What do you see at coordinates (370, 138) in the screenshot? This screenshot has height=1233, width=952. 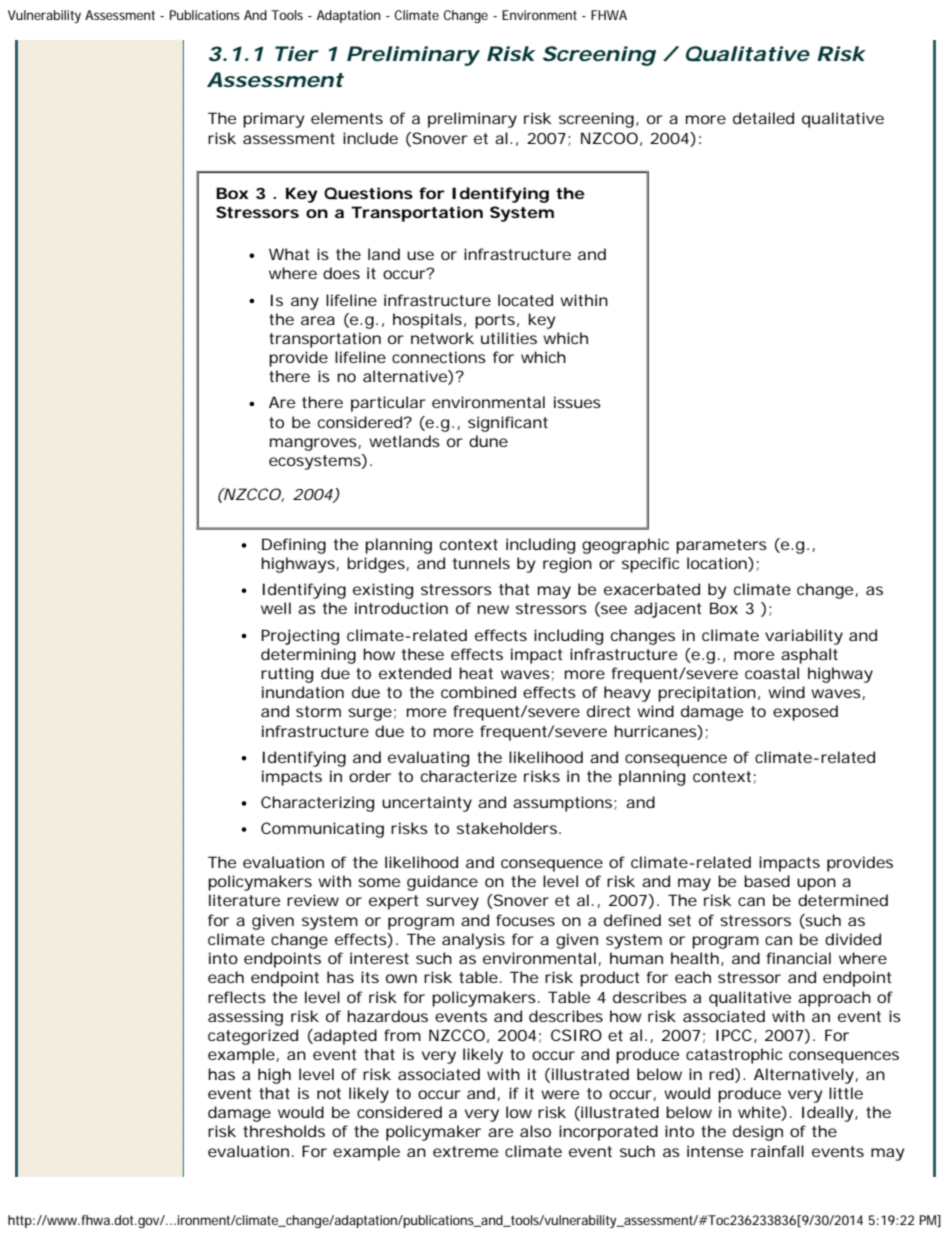 I see `include` at bounding box center [370, 138].
